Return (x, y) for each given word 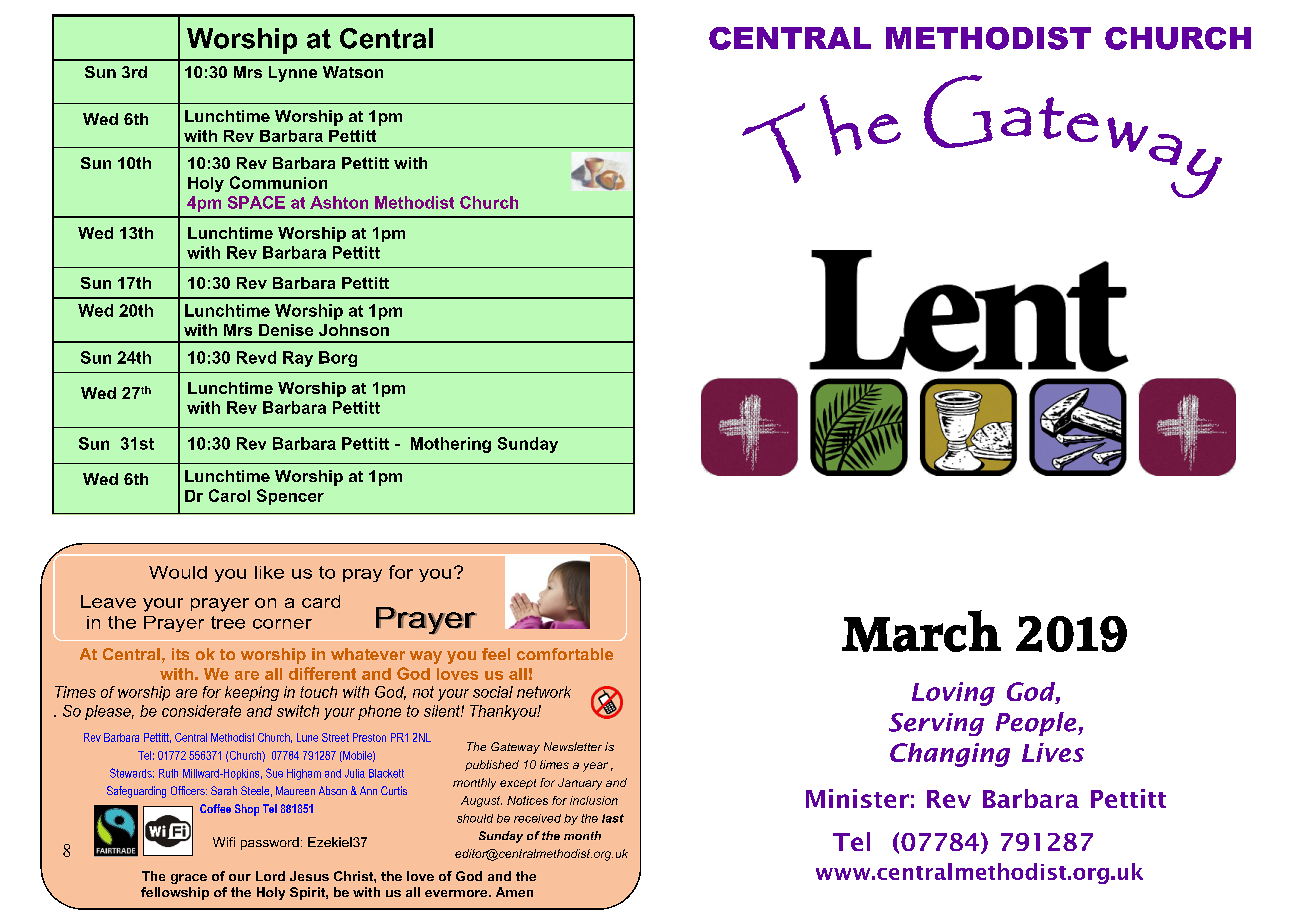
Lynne (293, 74)
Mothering (451, 445)
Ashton (339, 202)
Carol (229, 495)
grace (189, 879)
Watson (353, 72)
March (921, 631)
